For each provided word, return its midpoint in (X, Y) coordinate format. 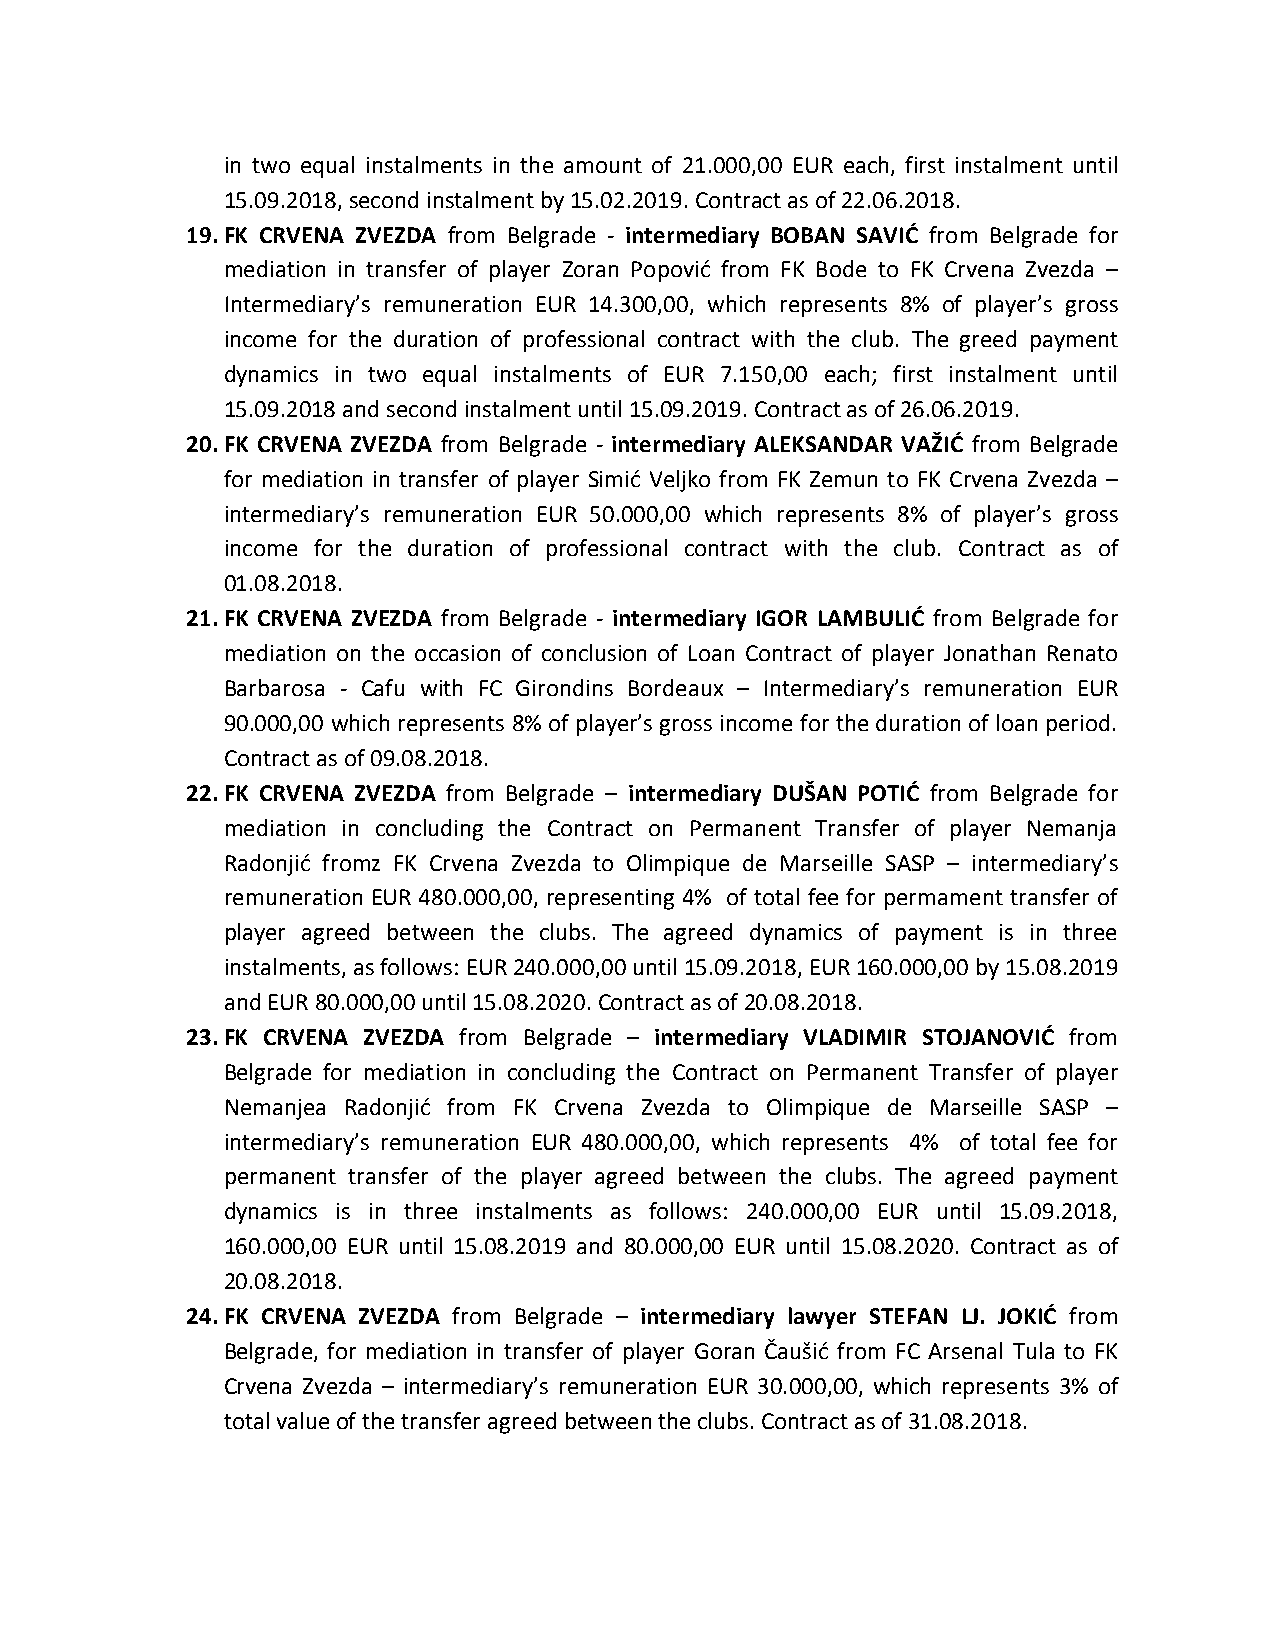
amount (603, 165)
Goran (724, 1351)
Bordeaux (676, 687)
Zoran (590, 269)
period (1078, 725)
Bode (841, 268)
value (303, 1420)
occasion (457, 653)
